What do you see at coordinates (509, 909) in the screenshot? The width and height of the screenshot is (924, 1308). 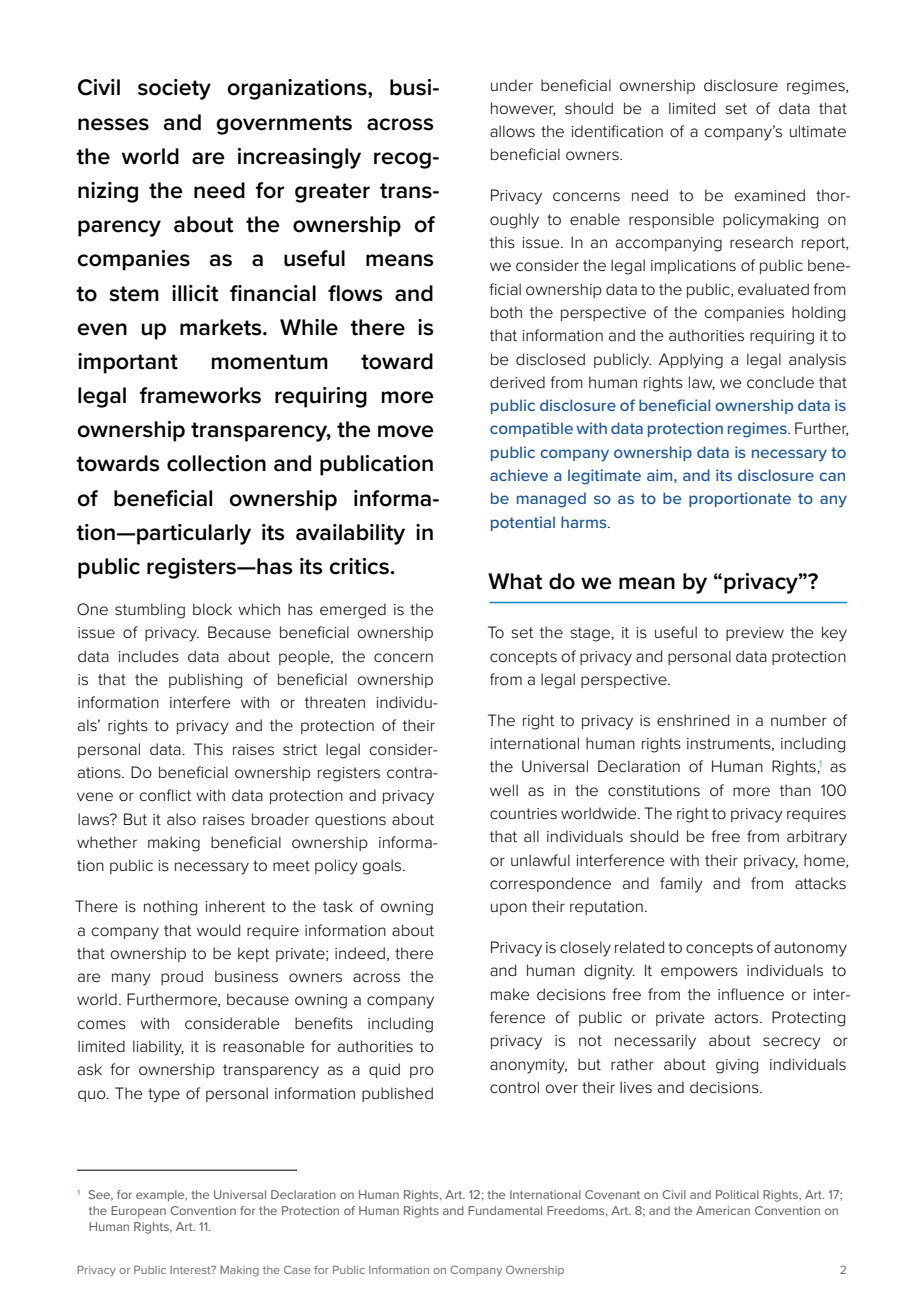 I see `upon` at bounding box center [509, 909].
